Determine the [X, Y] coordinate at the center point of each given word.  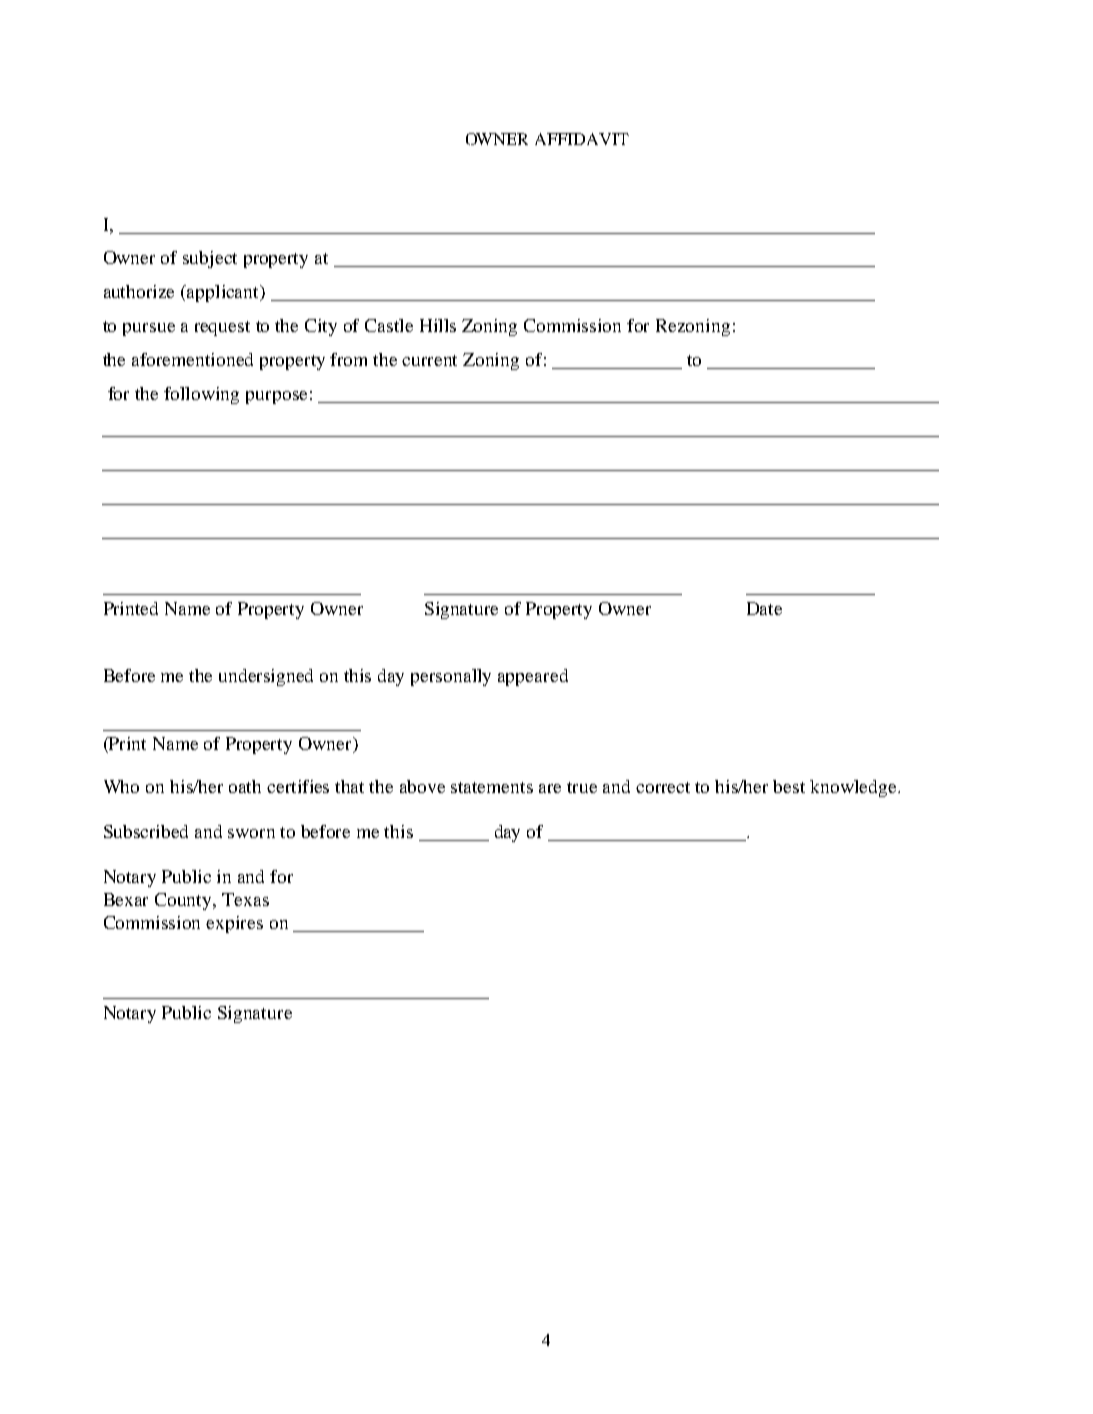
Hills [438, 325]
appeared [533, 677]
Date [764, 608]
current [429, 360]
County [185, 901]
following [201, 395]
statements [492, 787]
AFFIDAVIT [582, 139]
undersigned [266, 677]
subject [210, 259]
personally [451, 677]
